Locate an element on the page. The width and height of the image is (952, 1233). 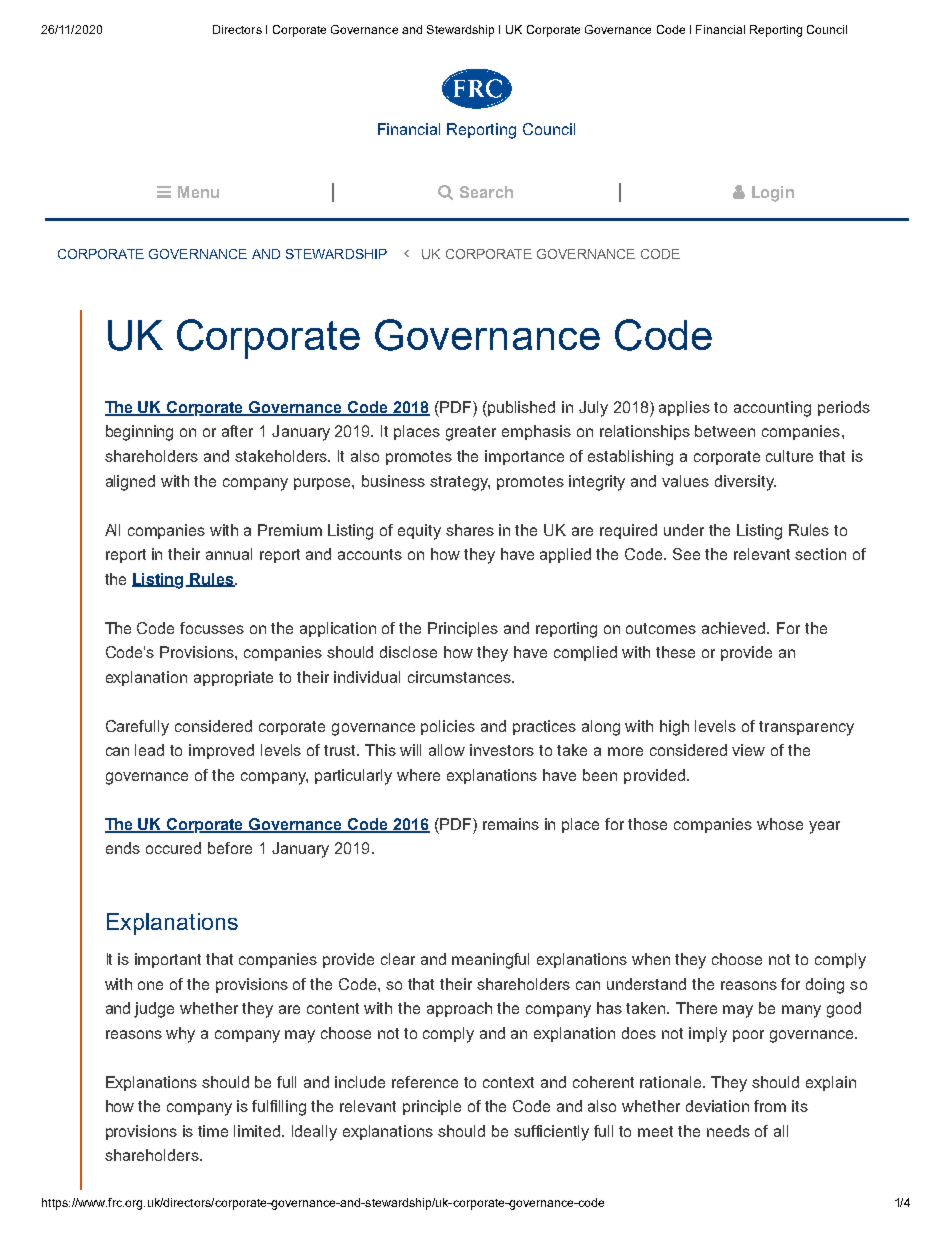
doing is located at coordinates (825, 986).
